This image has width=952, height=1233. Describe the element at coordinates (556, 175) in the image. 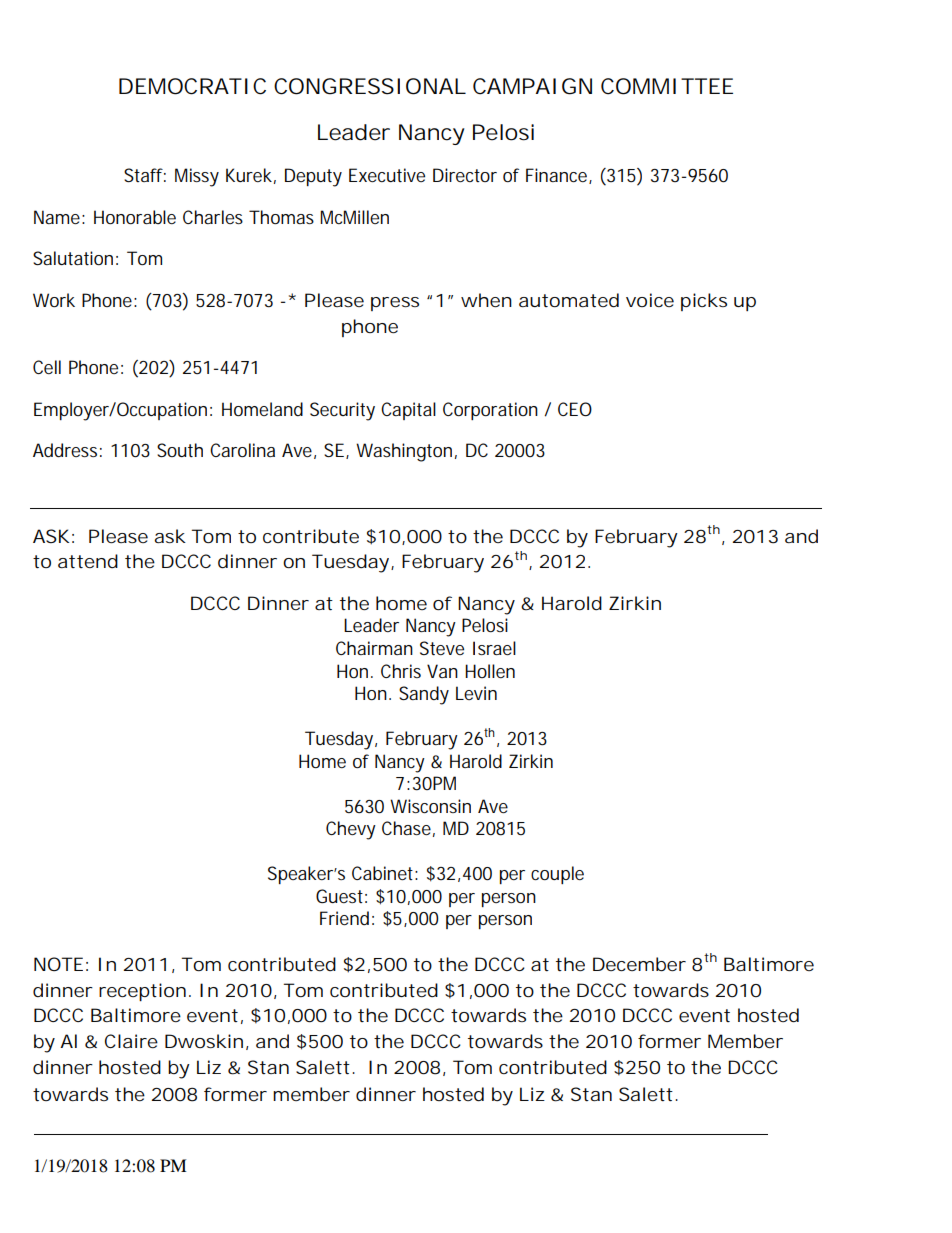

I see `Finance` at that location.
